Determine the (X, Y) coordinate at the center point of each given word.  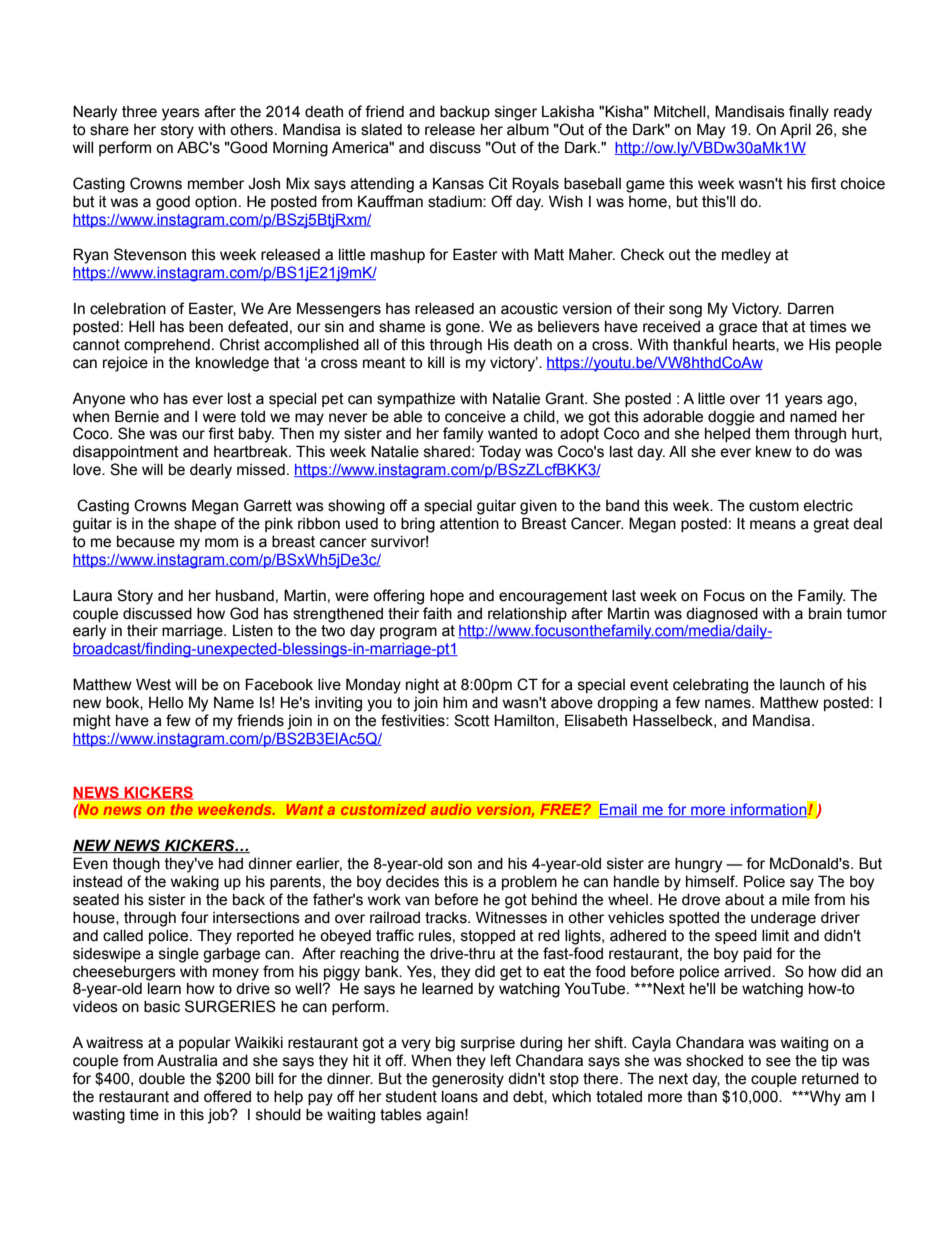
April (795, 130)
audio (451, 809)
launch (802, 685)
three (139, 112)
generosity (468, 1080)
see (778, 1062)
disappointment (126, 453)
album (528, 130)
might (92, 722)
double (162, 1079)
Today (500, 453)
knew (774, 452)
